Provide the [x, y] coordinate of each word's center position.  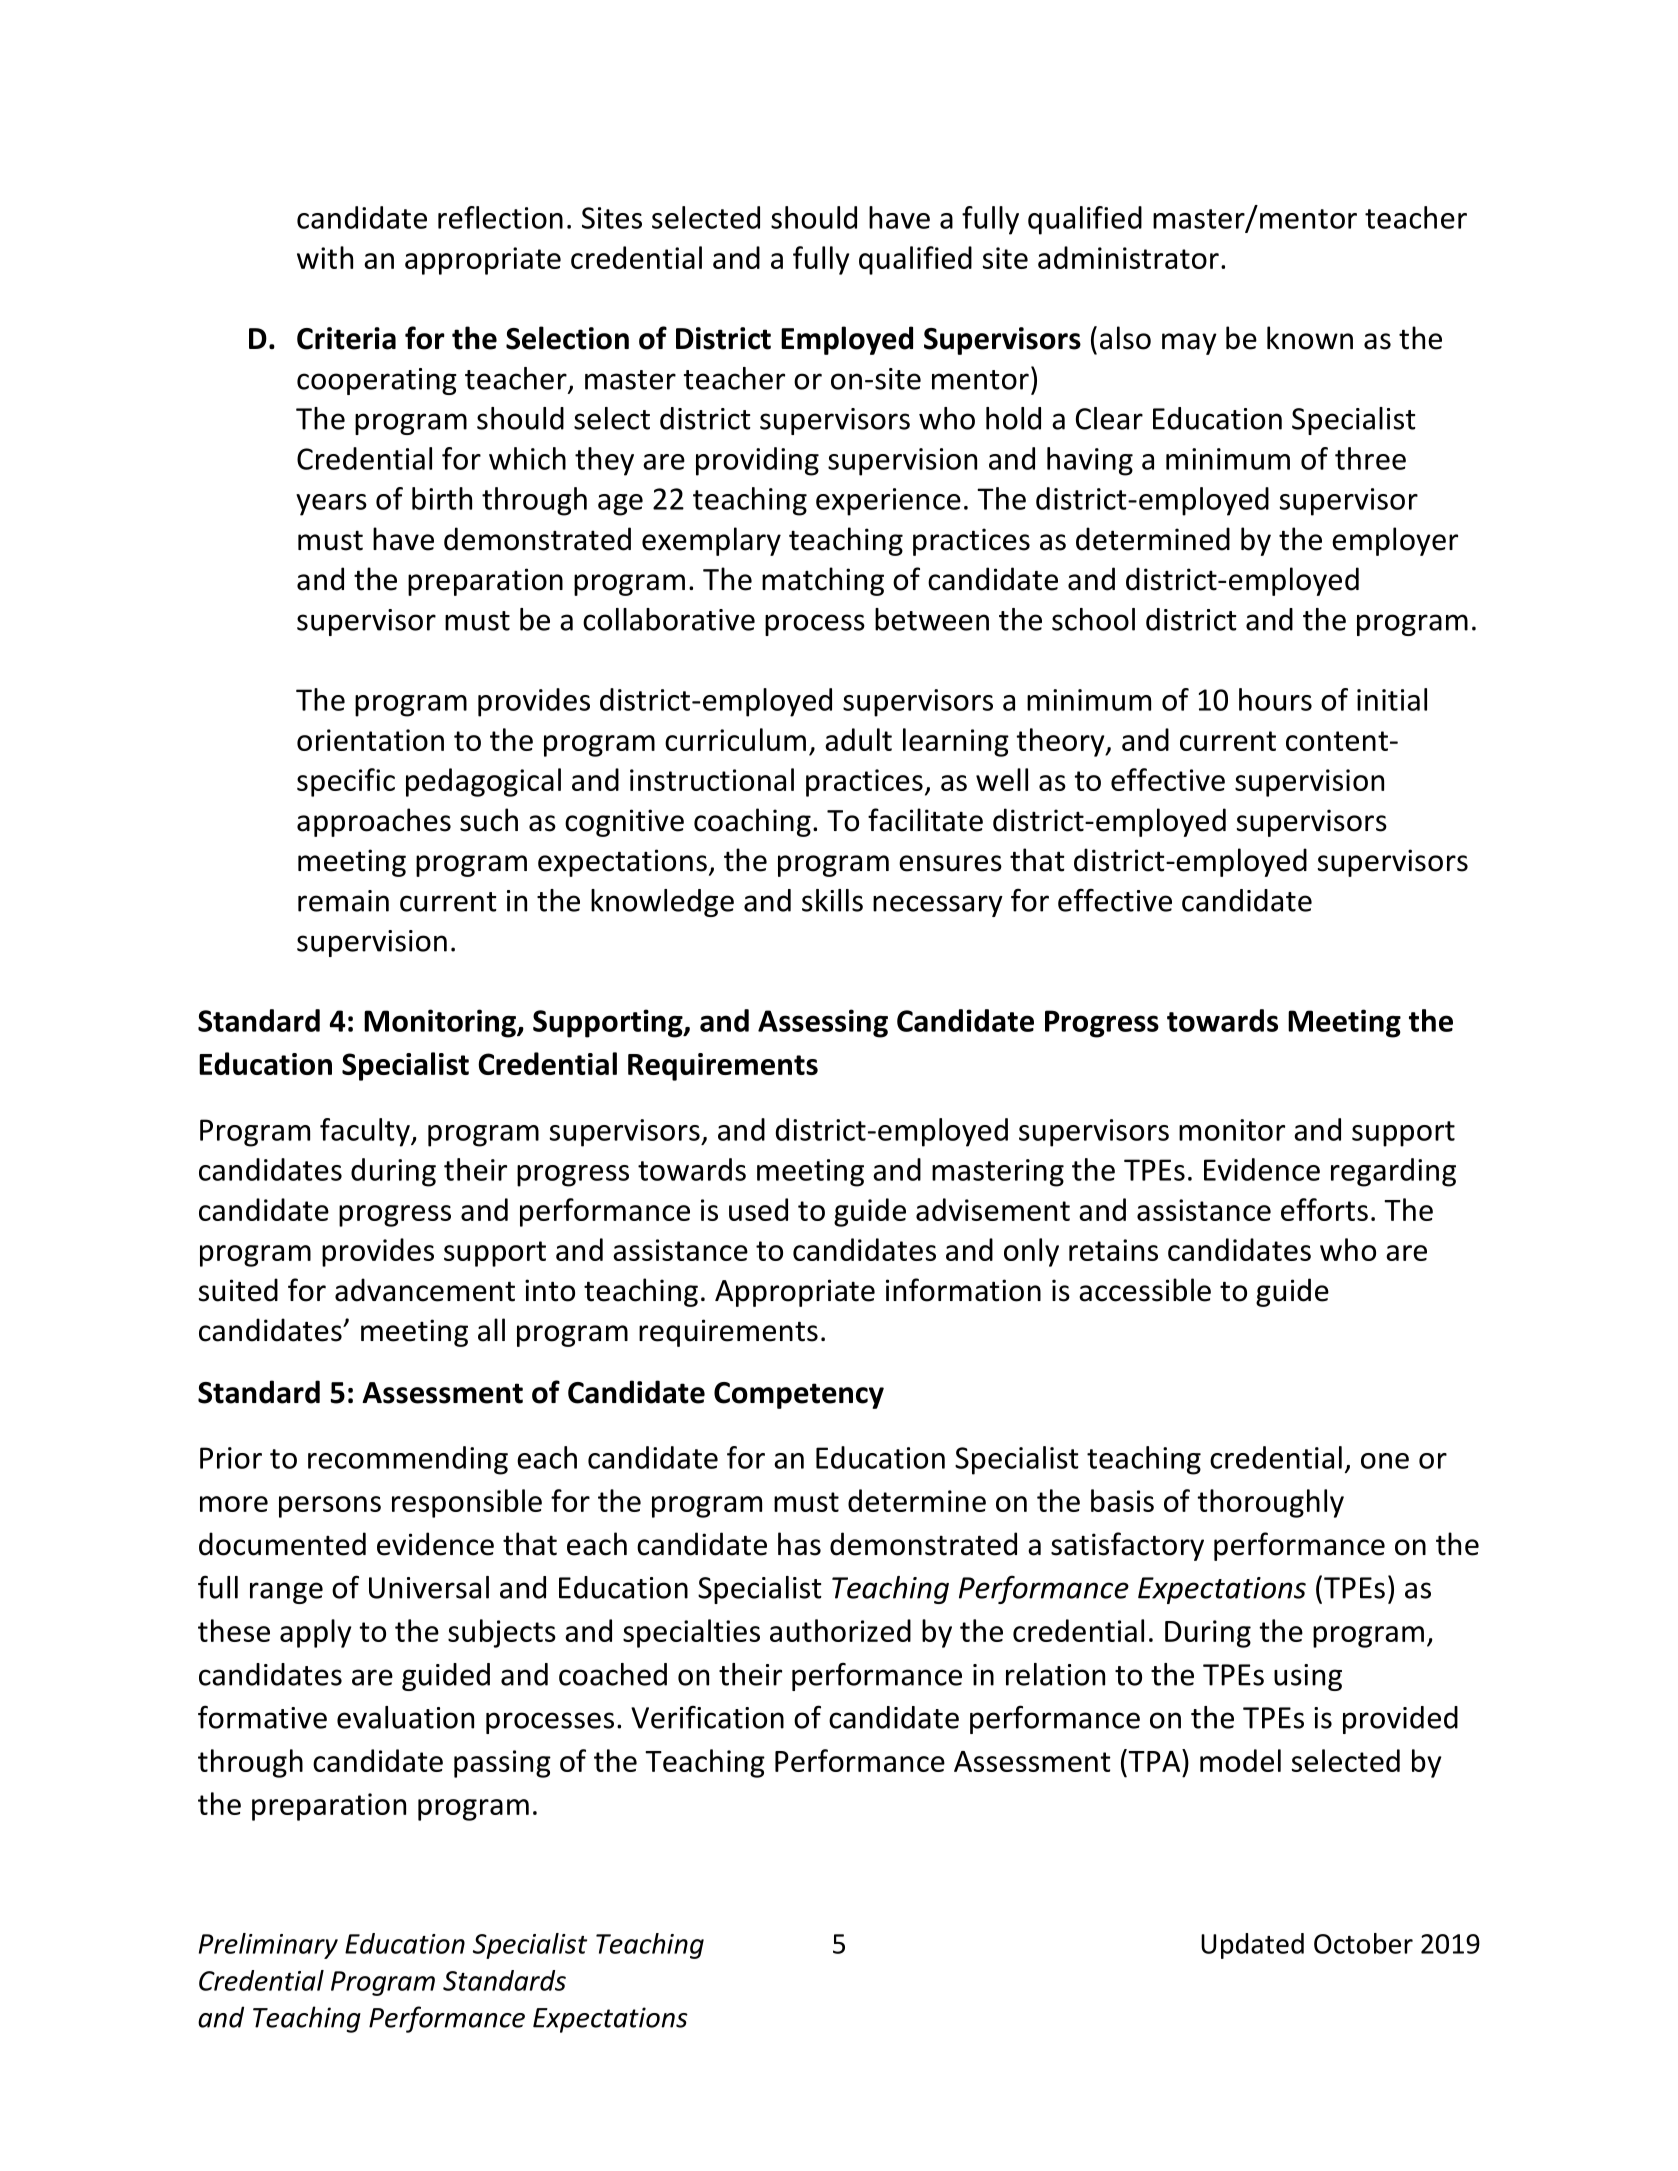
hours [1275, 699]
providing [757, 461]
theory [1061, 742]
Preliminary [268, 1946]
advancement [425, 1290]
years [331, 505]
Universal [429, 1587]
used [758, 1209]
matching [823, 581]
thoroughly [1270, 1503]
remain [343, 901]
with [325, 257]
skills [832, 900]
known [1310, 338]
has [799, 1544]
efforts [1324, 1209]
